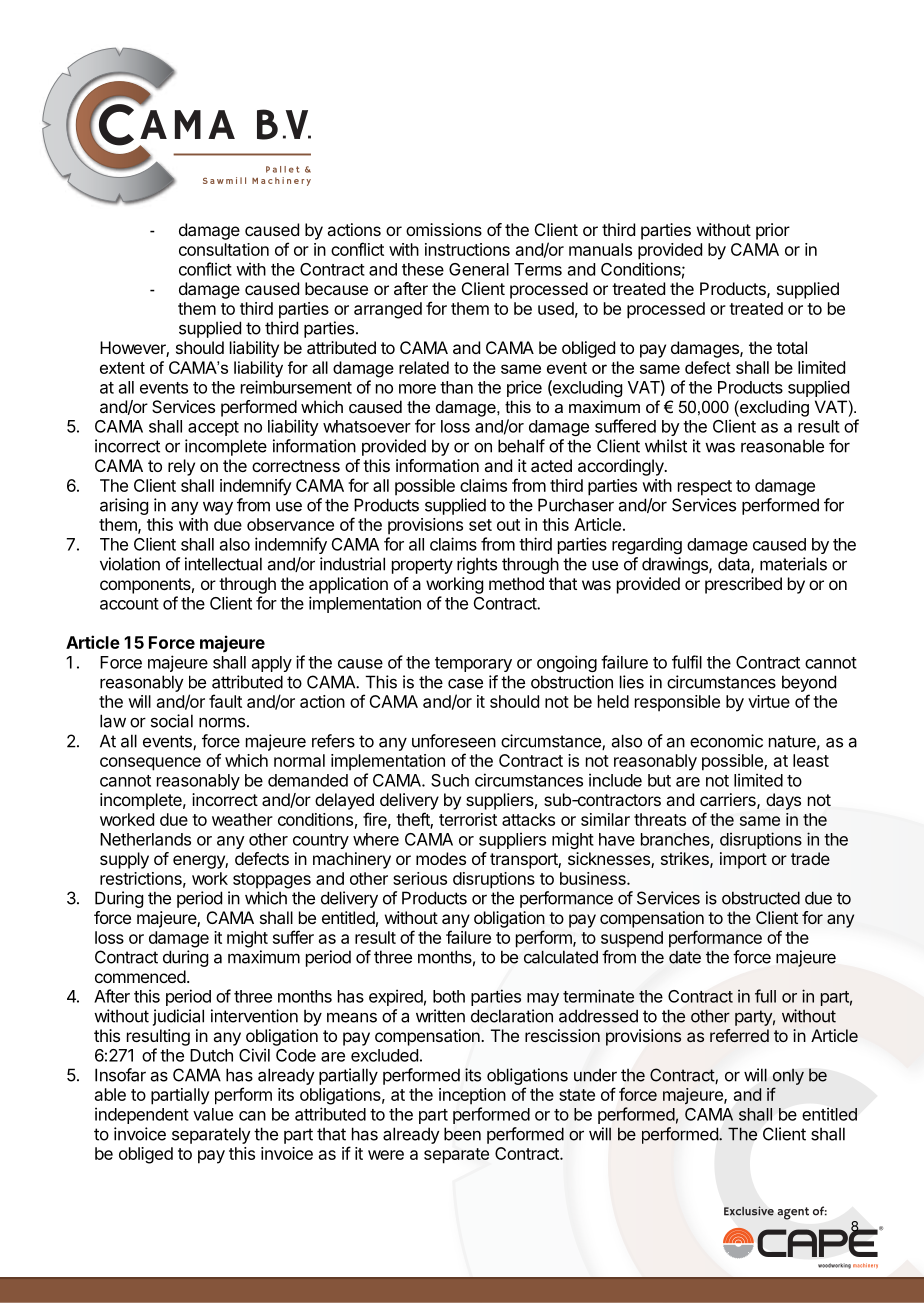 The width and height of the screenshot is (924, 1308). I want to click on both, so click(449, 996).
